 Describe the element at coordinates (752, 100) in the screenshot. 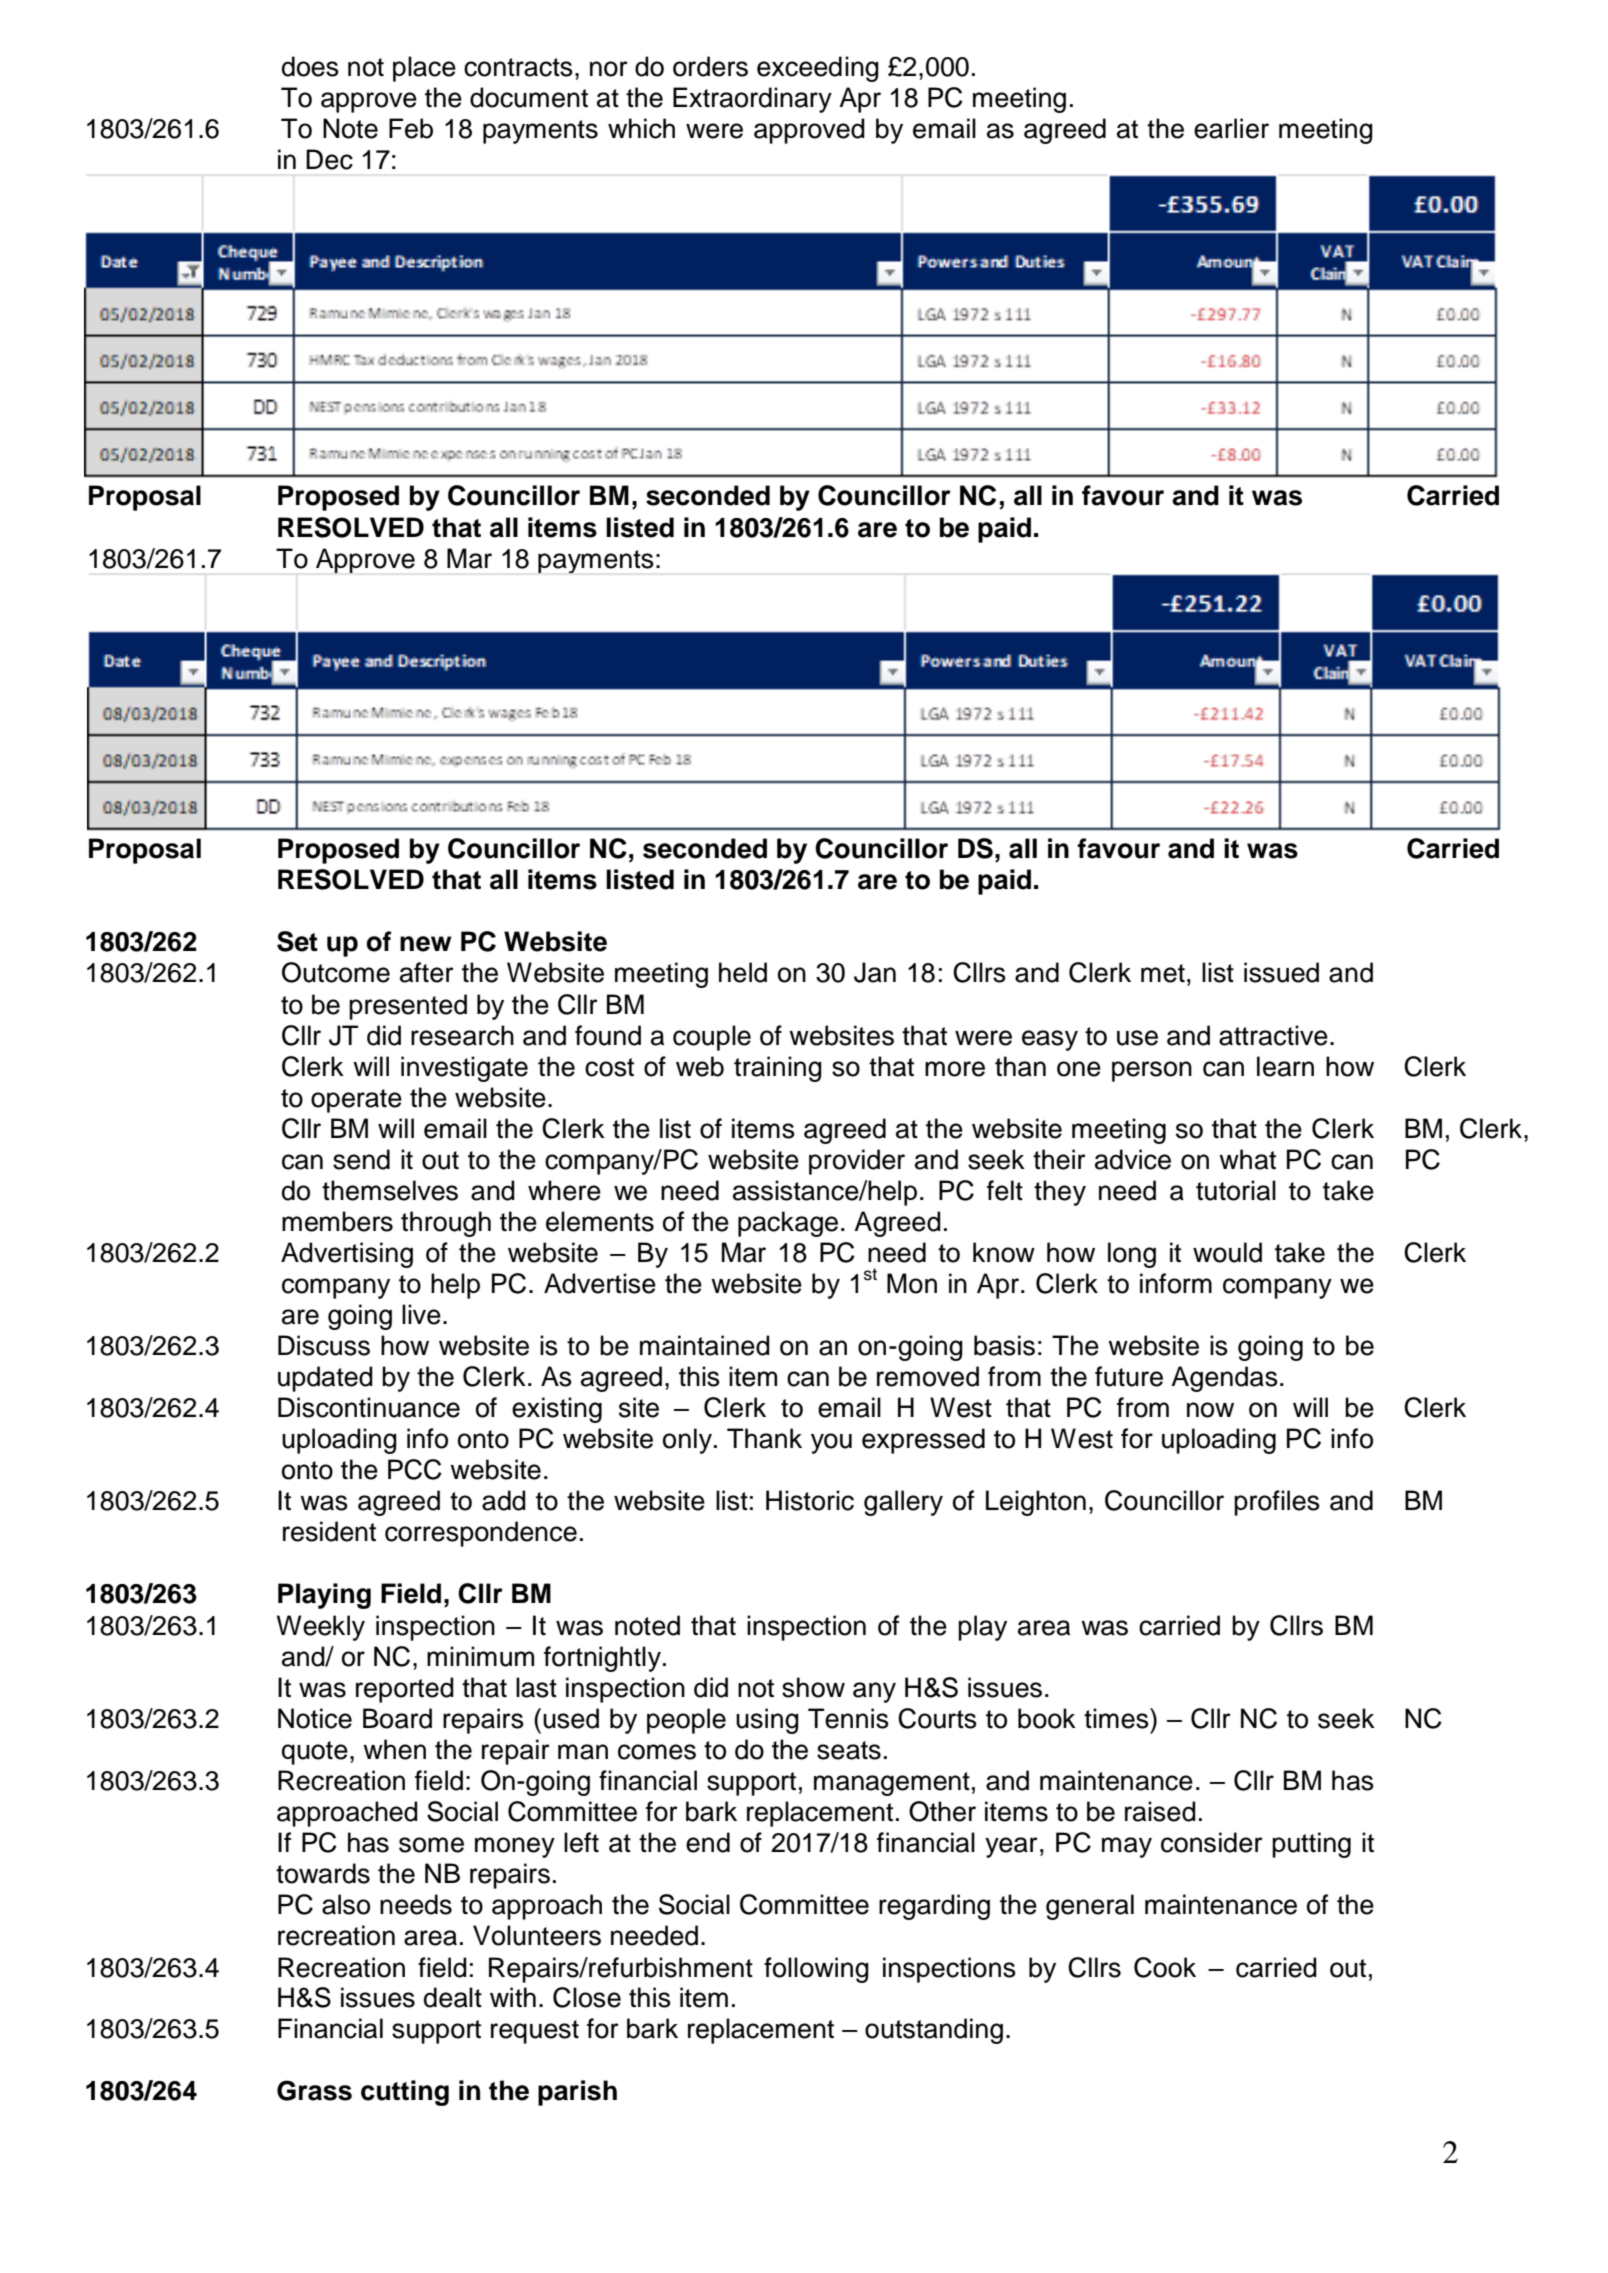

I see `Extraordinary` at that location.
